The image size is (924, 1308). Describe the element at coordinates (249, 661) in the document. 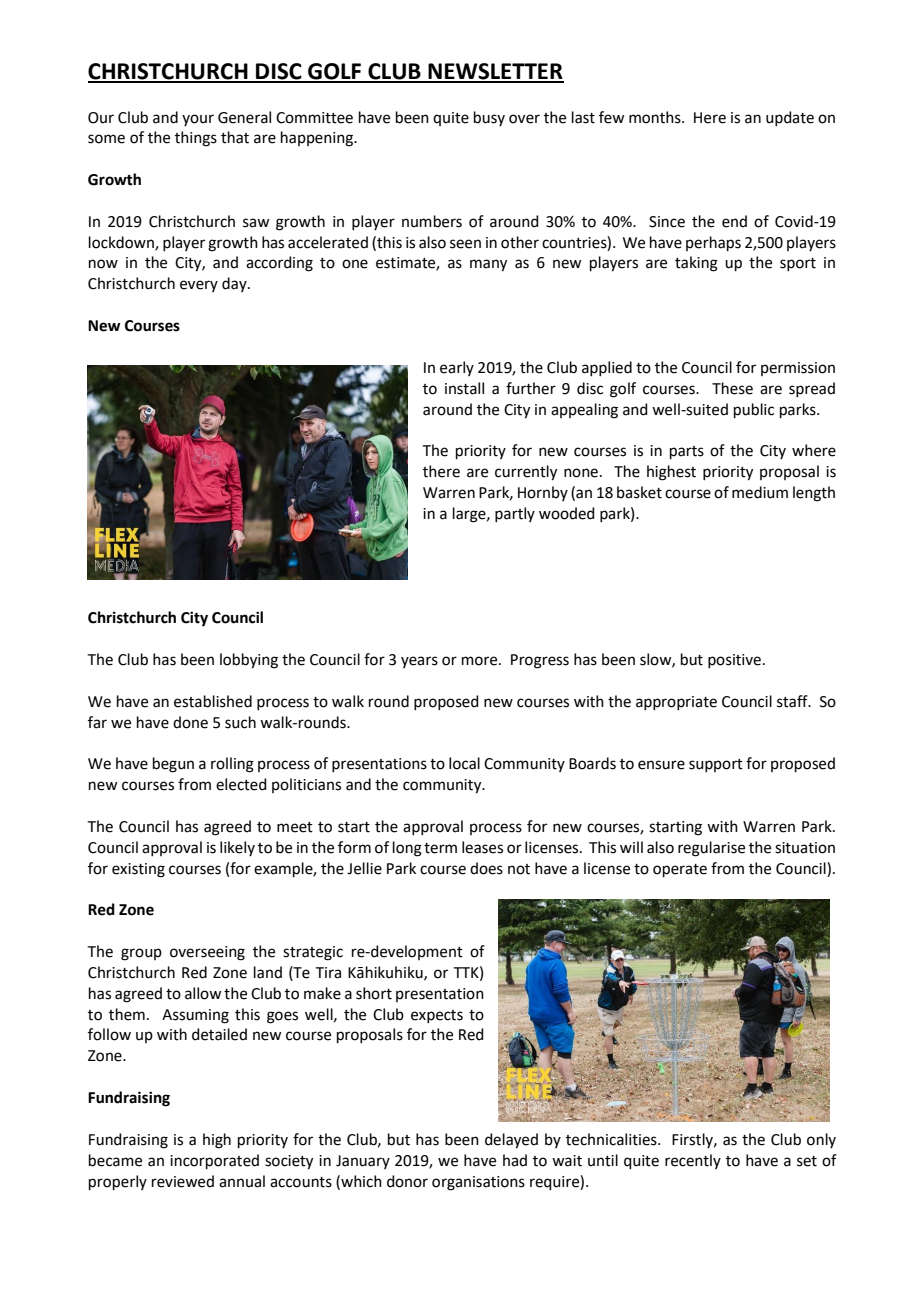

I see `lobbying` at that location.
